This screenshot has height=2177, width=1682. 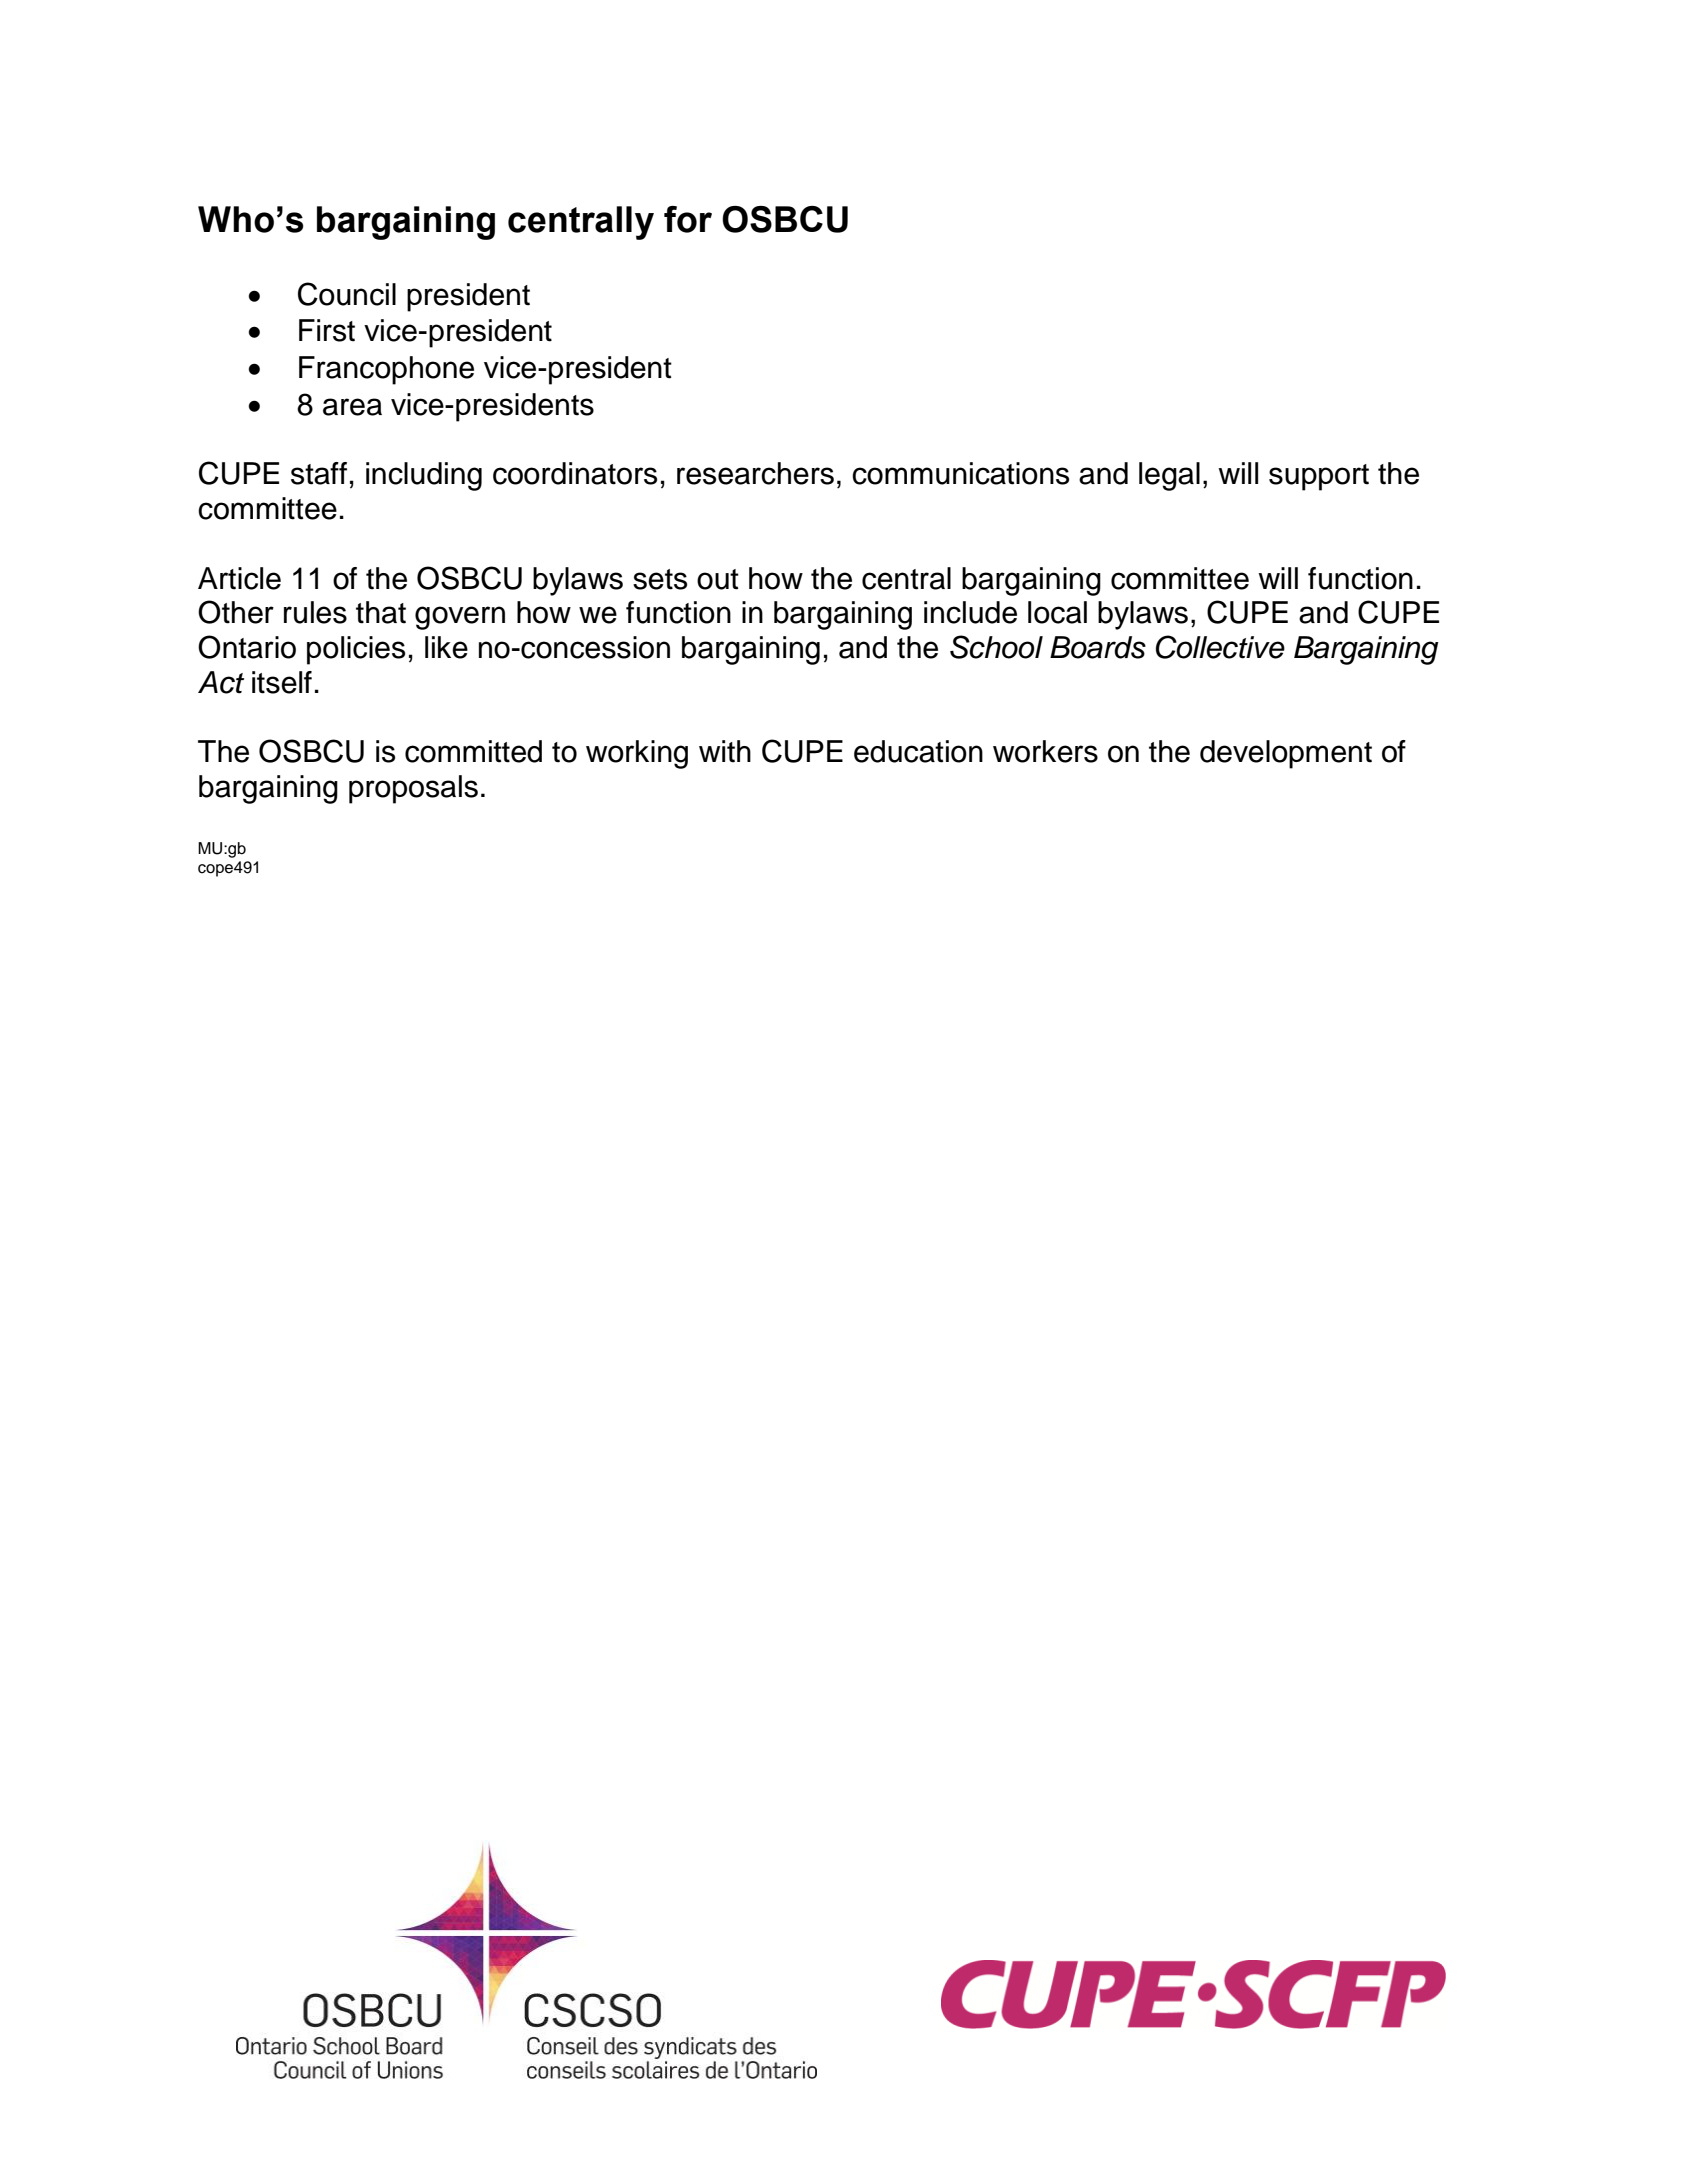 I want to click on development, so click(x=1286, y=754).
